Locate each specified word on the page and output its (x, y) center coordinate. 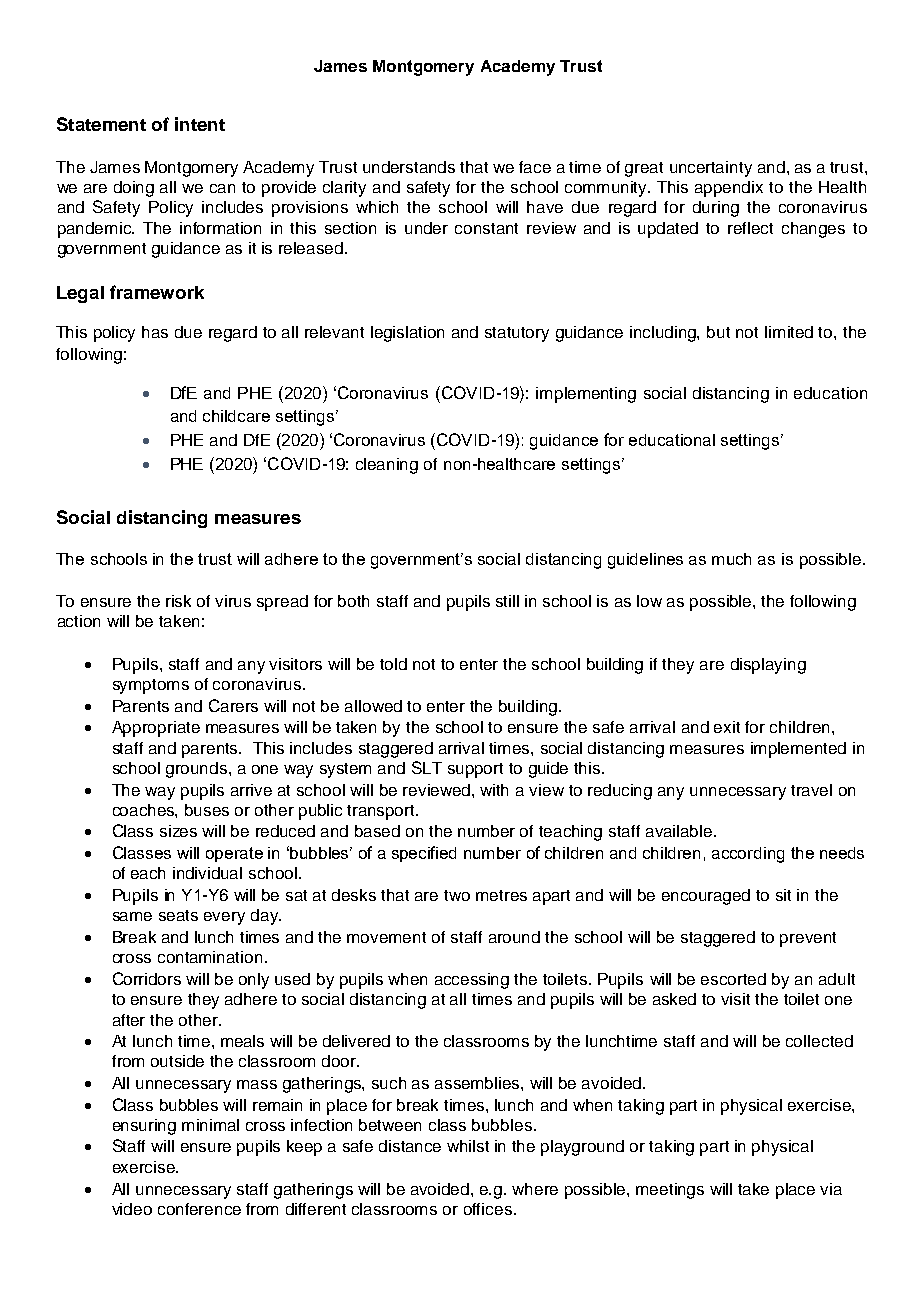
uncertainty (711, 169)
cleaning (387, 466)
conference (199, 1209)
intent (200, 124)
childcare (236, 416)
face (535, 167)
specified (424, 854)
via (831, 1189)
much (731, 559)
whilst (468, 1146)
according (748, 855)
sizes (178, 831)
